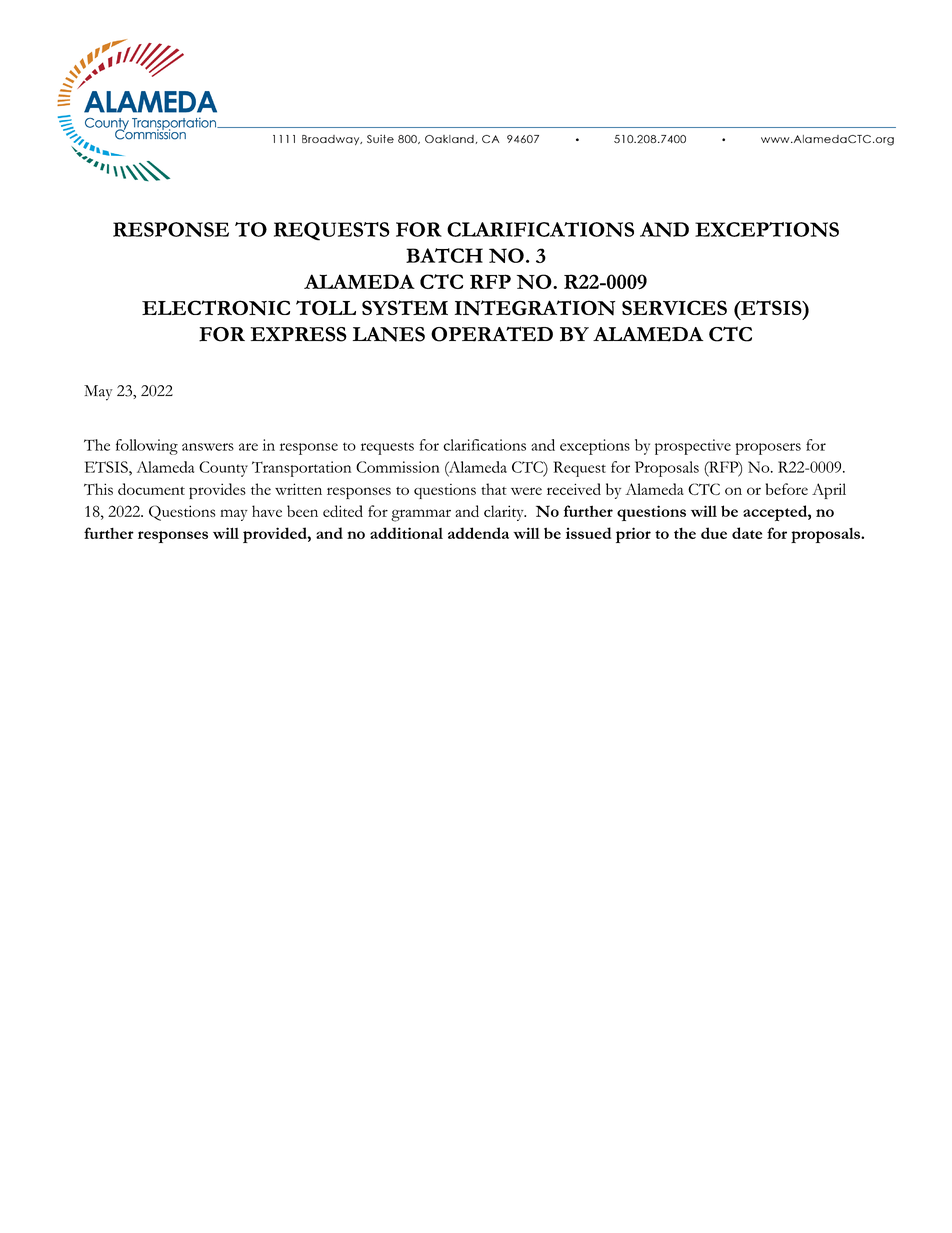 The image size is (952, 1233). I want to click on SERVICES, so click(674, 307).
